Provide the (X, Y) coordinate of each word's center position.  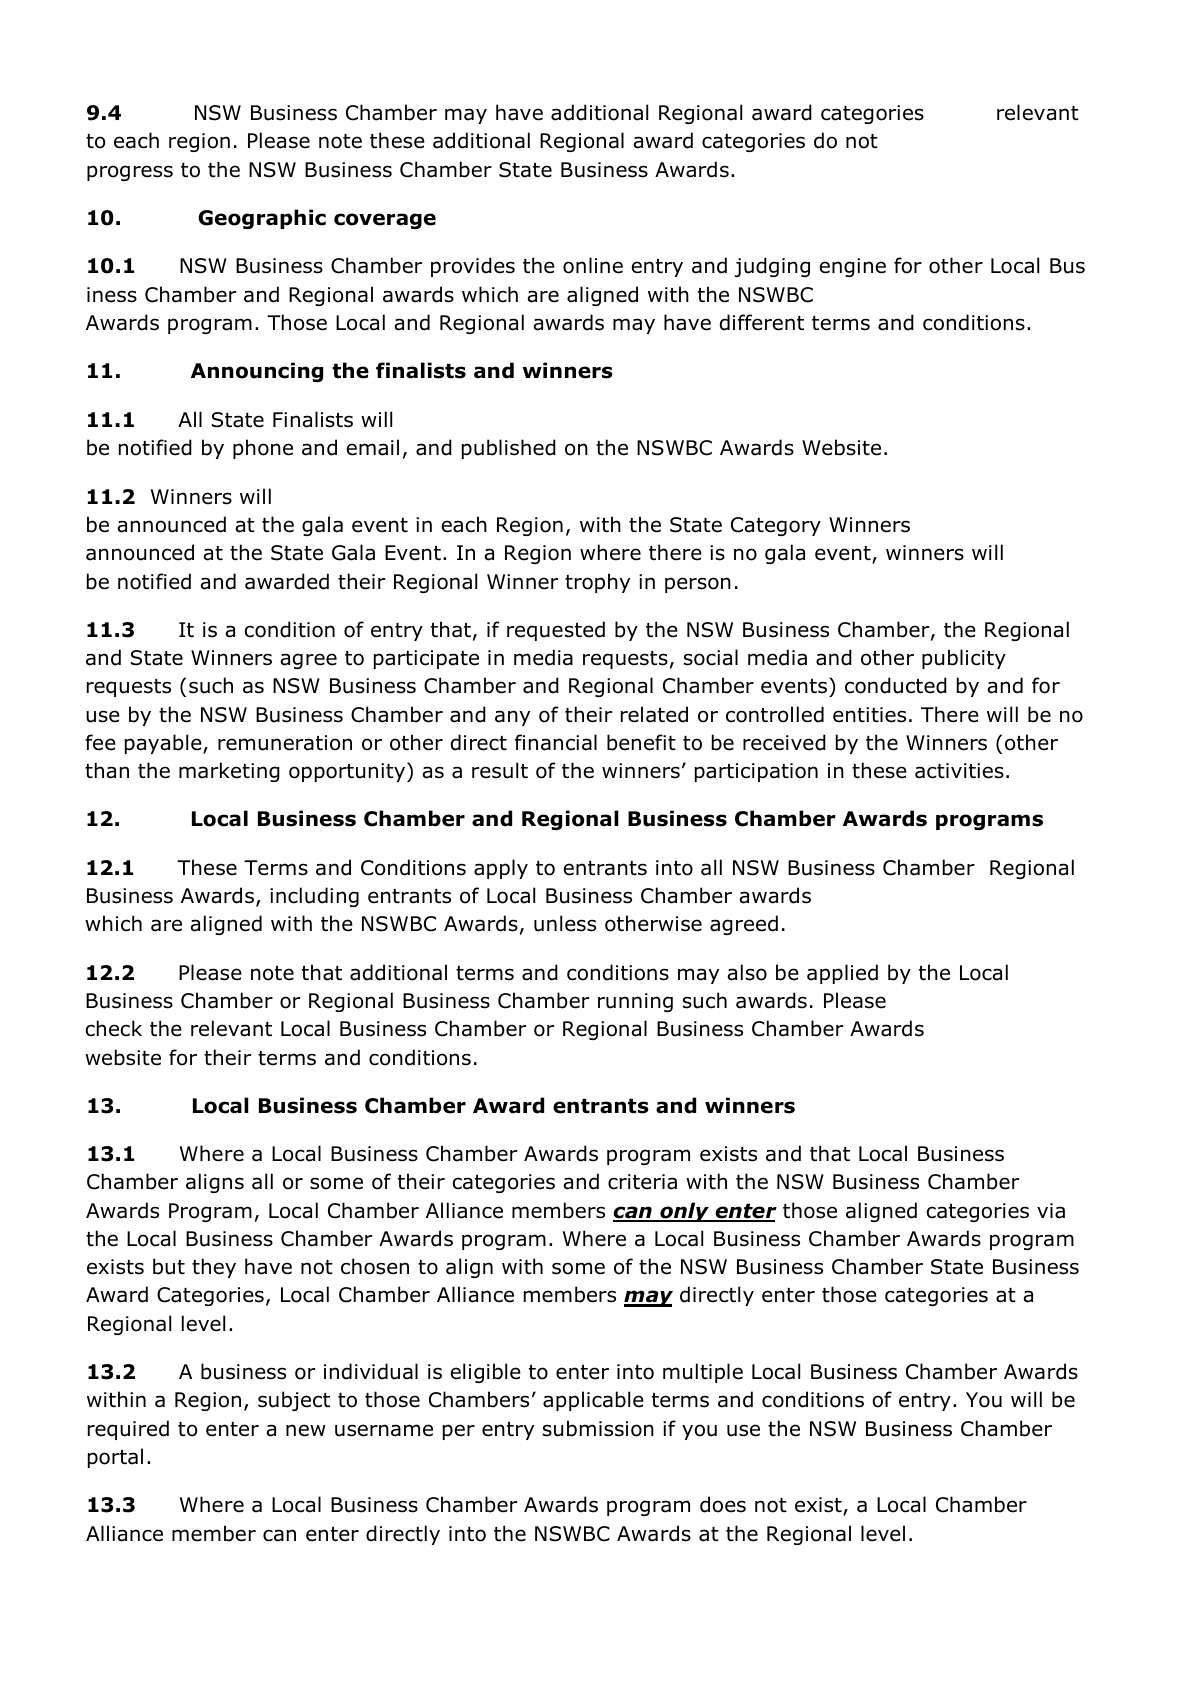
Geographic (262, 219)
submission (598, 1428)
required (128, 1430)
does (723, 1504)
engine (852, 267)
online (593, 265)
